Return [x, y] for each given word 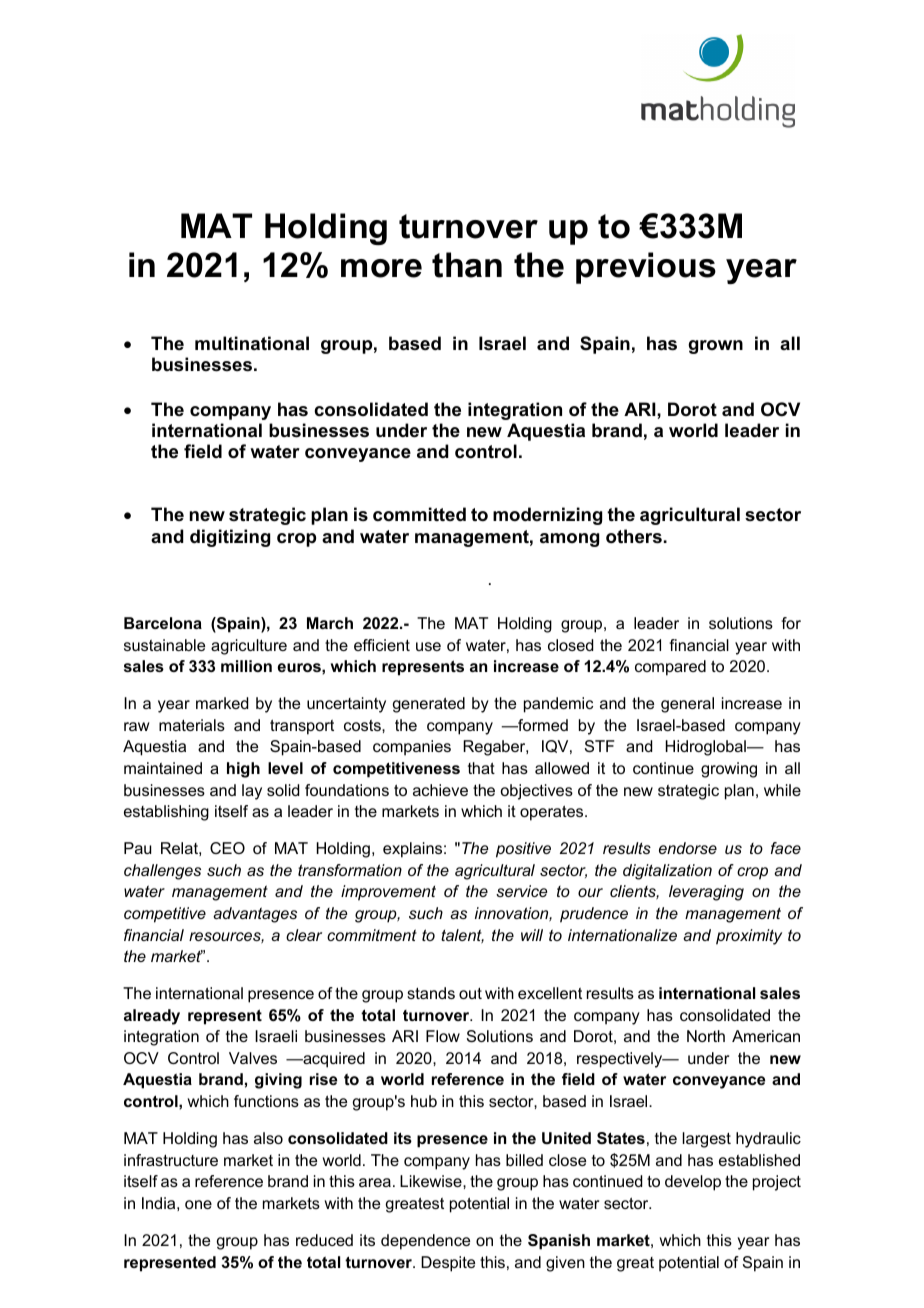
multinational [252, 343]
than [467, 265]
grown [715, 347]
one [198, 1204]
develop [693, 1183]
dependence [425, 1242]
